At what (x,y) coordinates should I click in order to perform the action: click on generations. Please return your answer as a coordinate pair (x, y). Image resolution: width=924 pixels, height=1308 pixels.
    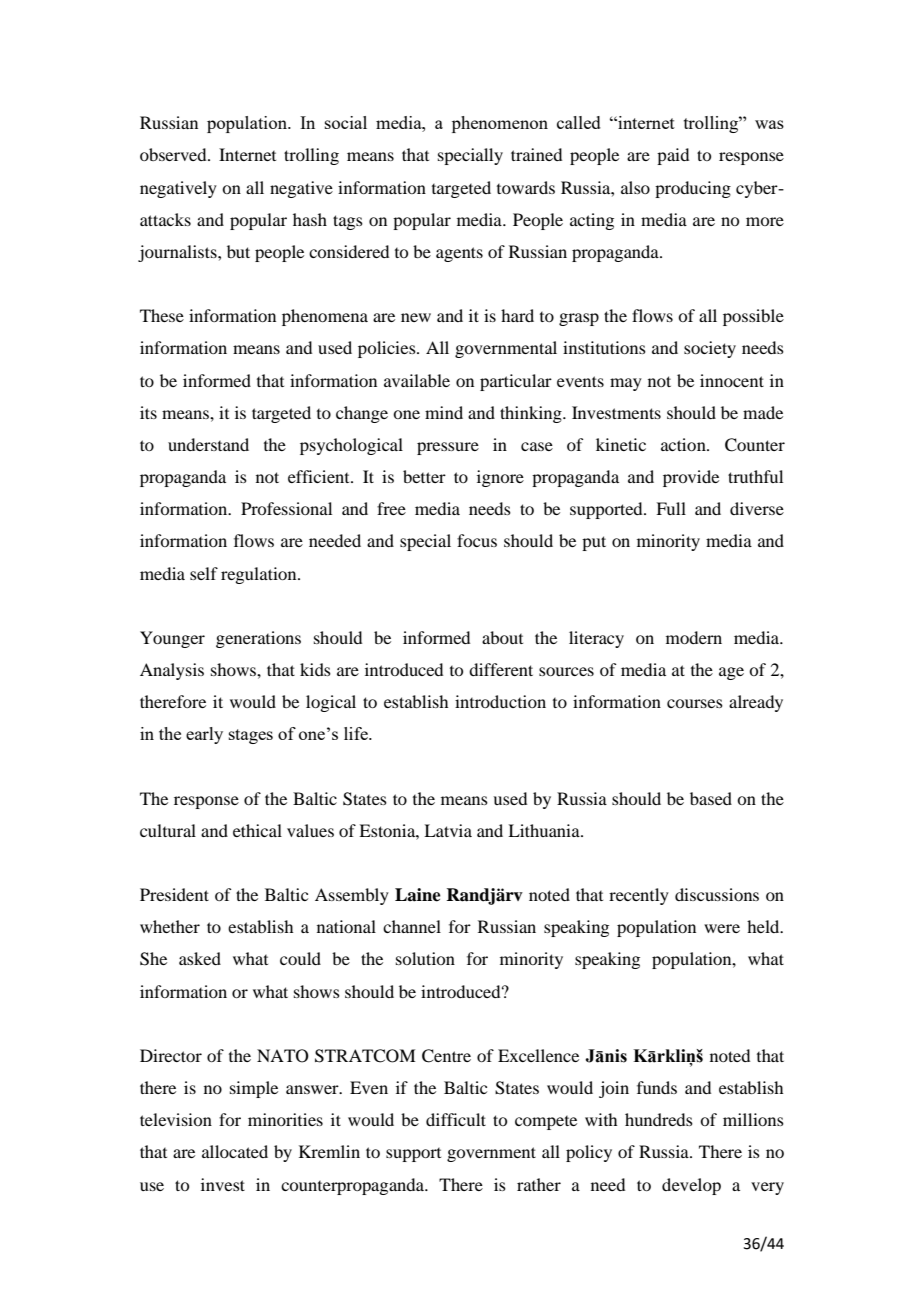
    Looking at the image, I should click on (258, 639).
